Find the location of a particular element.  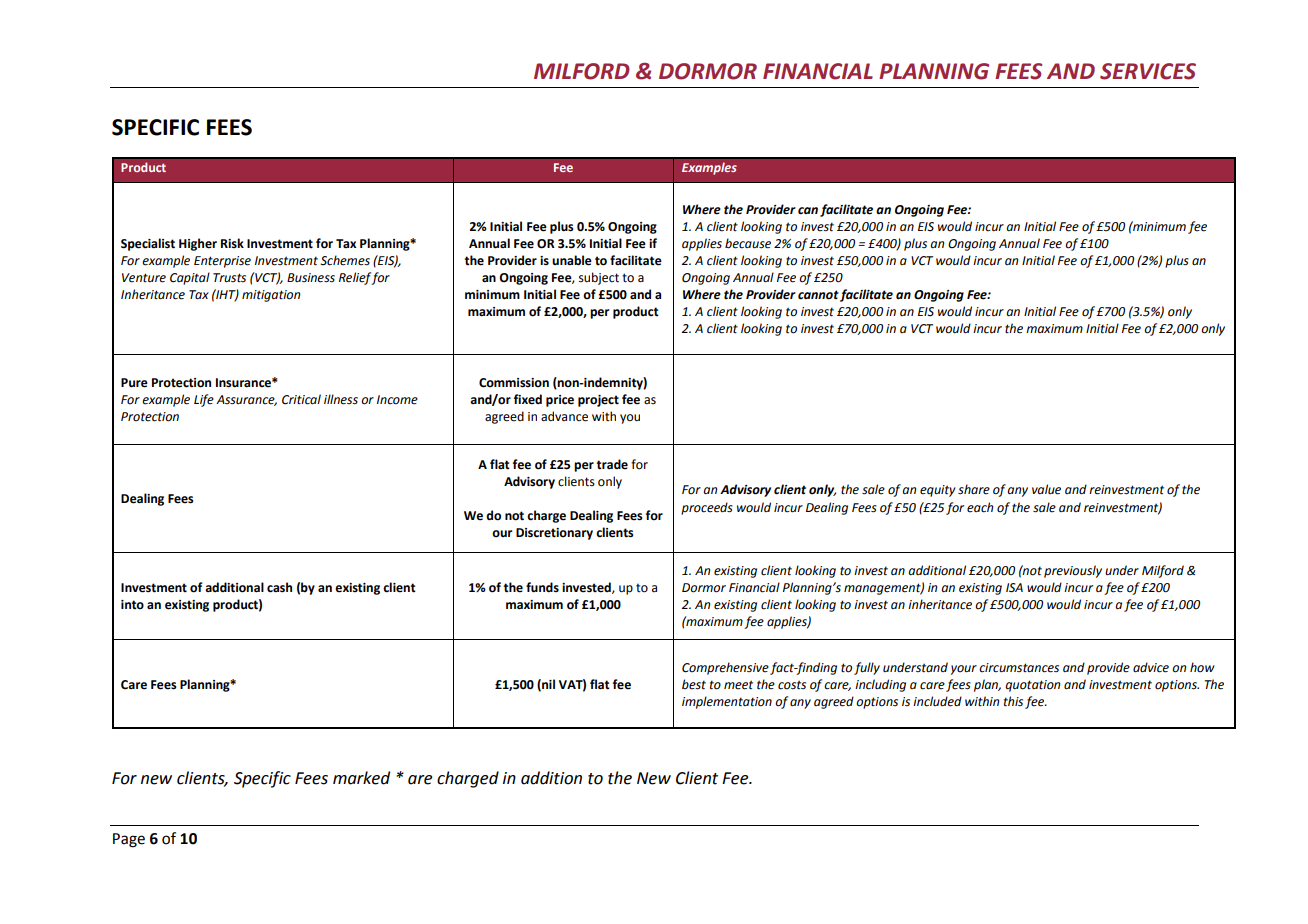

this is located at coordinates (1013, 701).
